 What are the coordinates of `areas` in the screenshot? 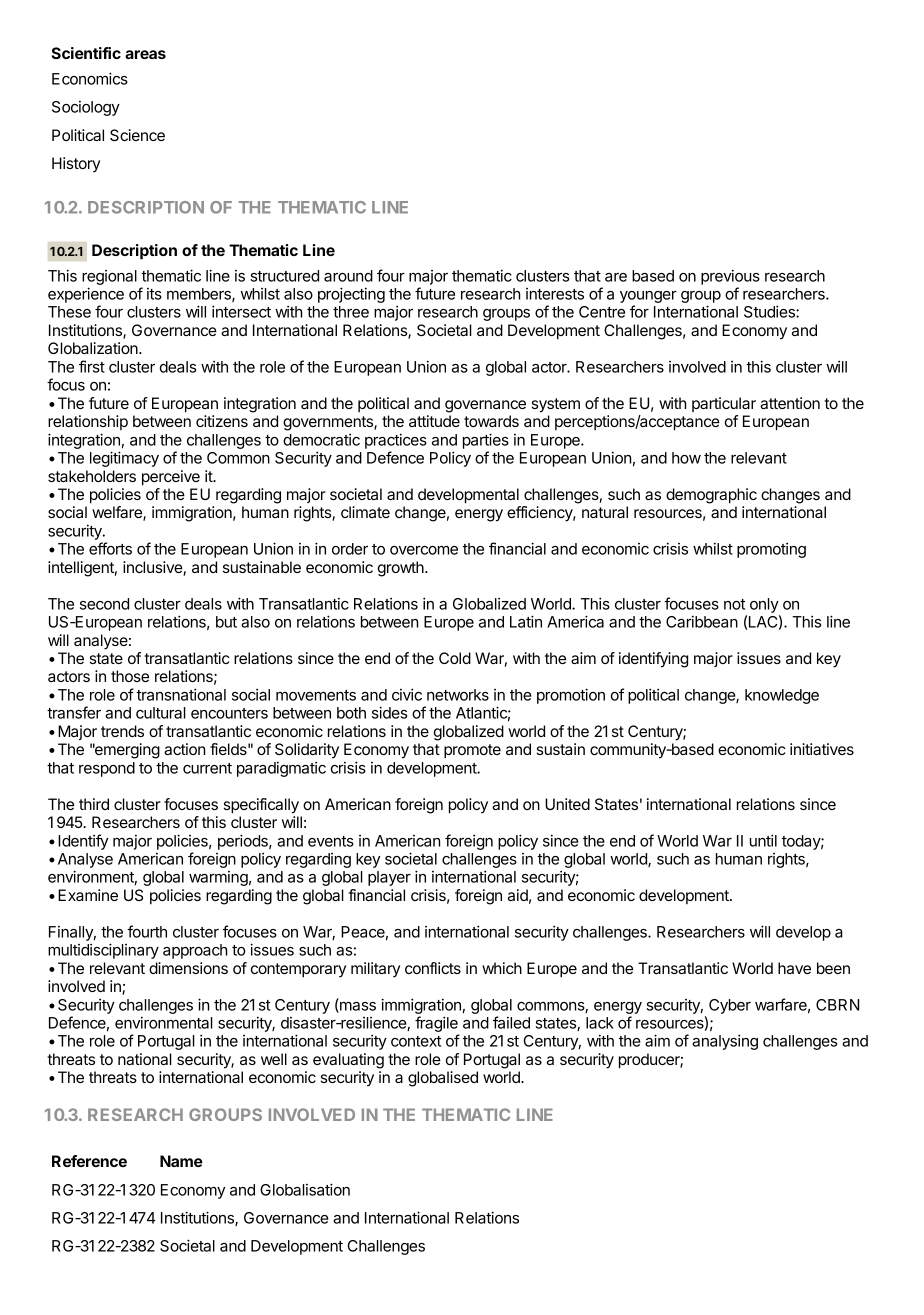 It's located at (145, 54).
